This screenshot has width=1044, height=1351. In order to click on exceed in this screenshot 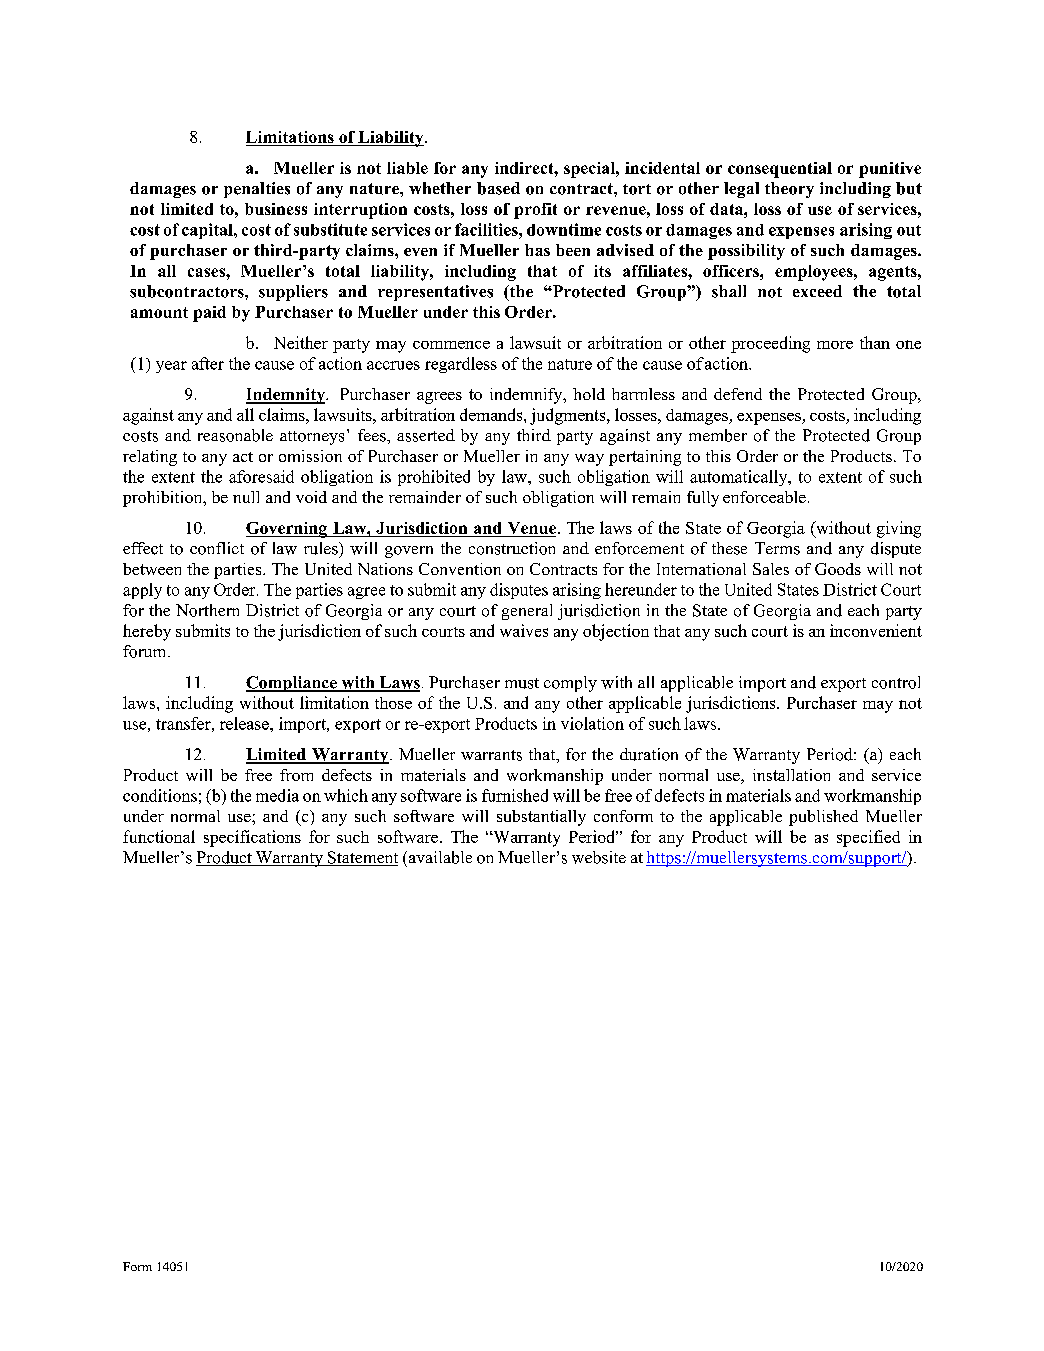, I will do `click(817, 291)`.
